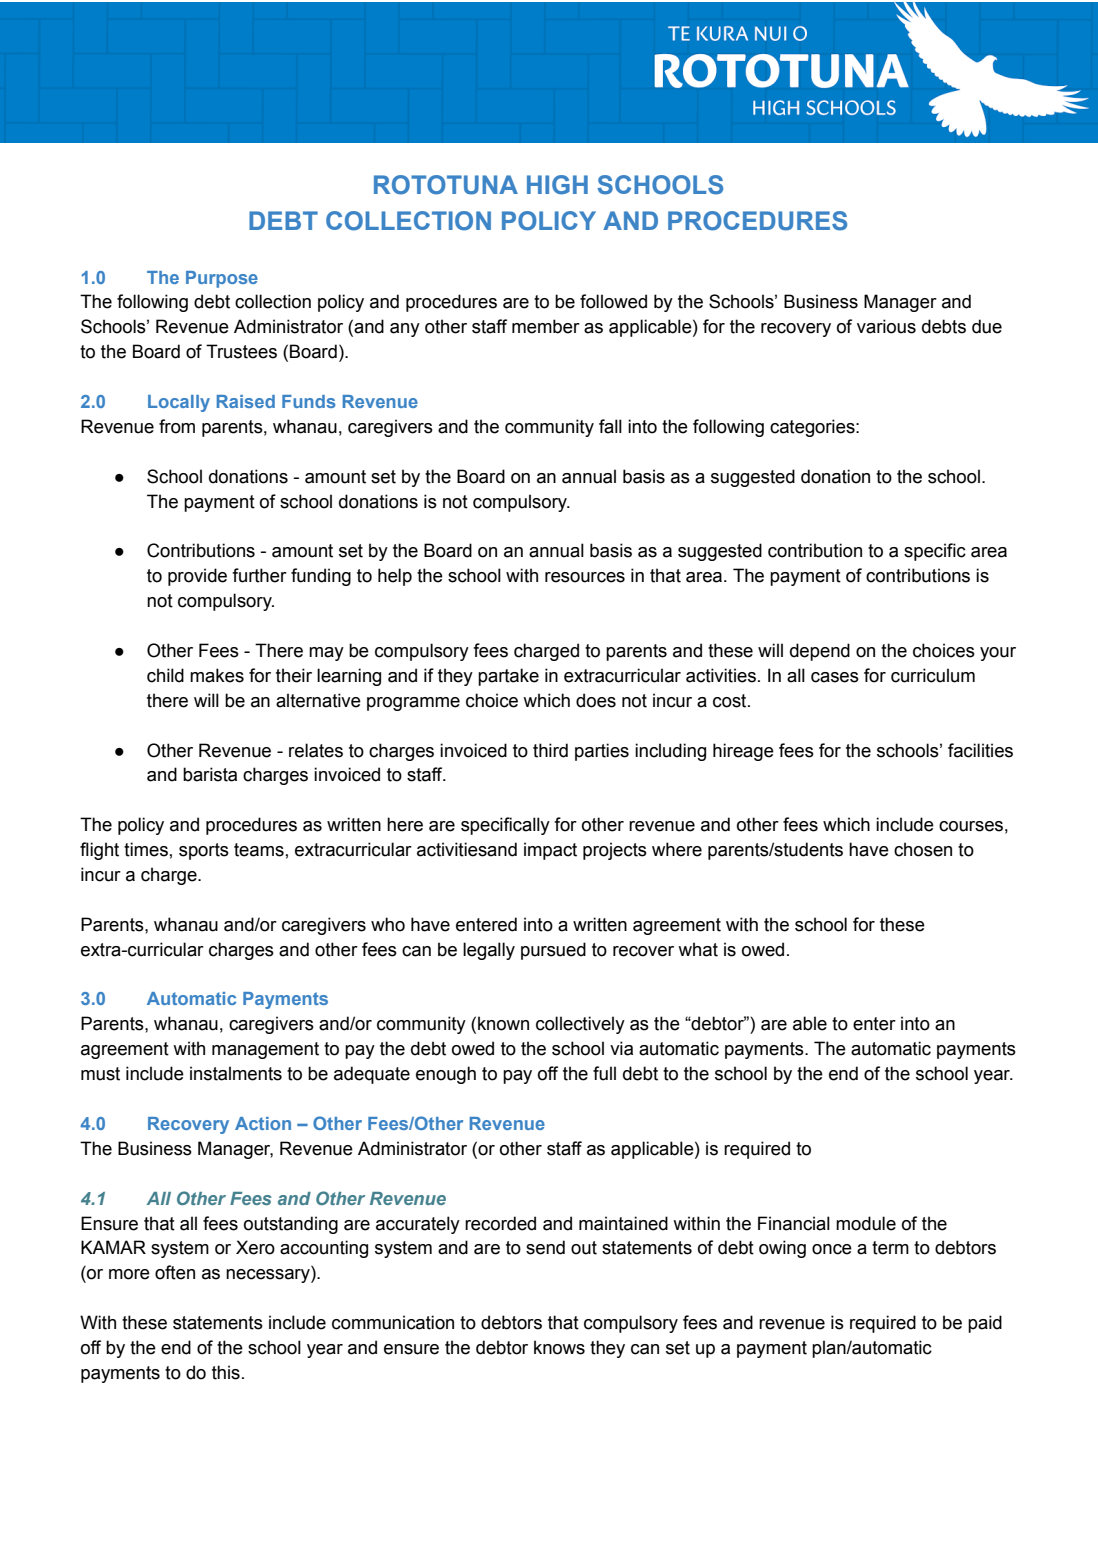  What do you see at coordinates (585, 577) in the screenshot?
I see `resources` at bounding box center [585, 577].
